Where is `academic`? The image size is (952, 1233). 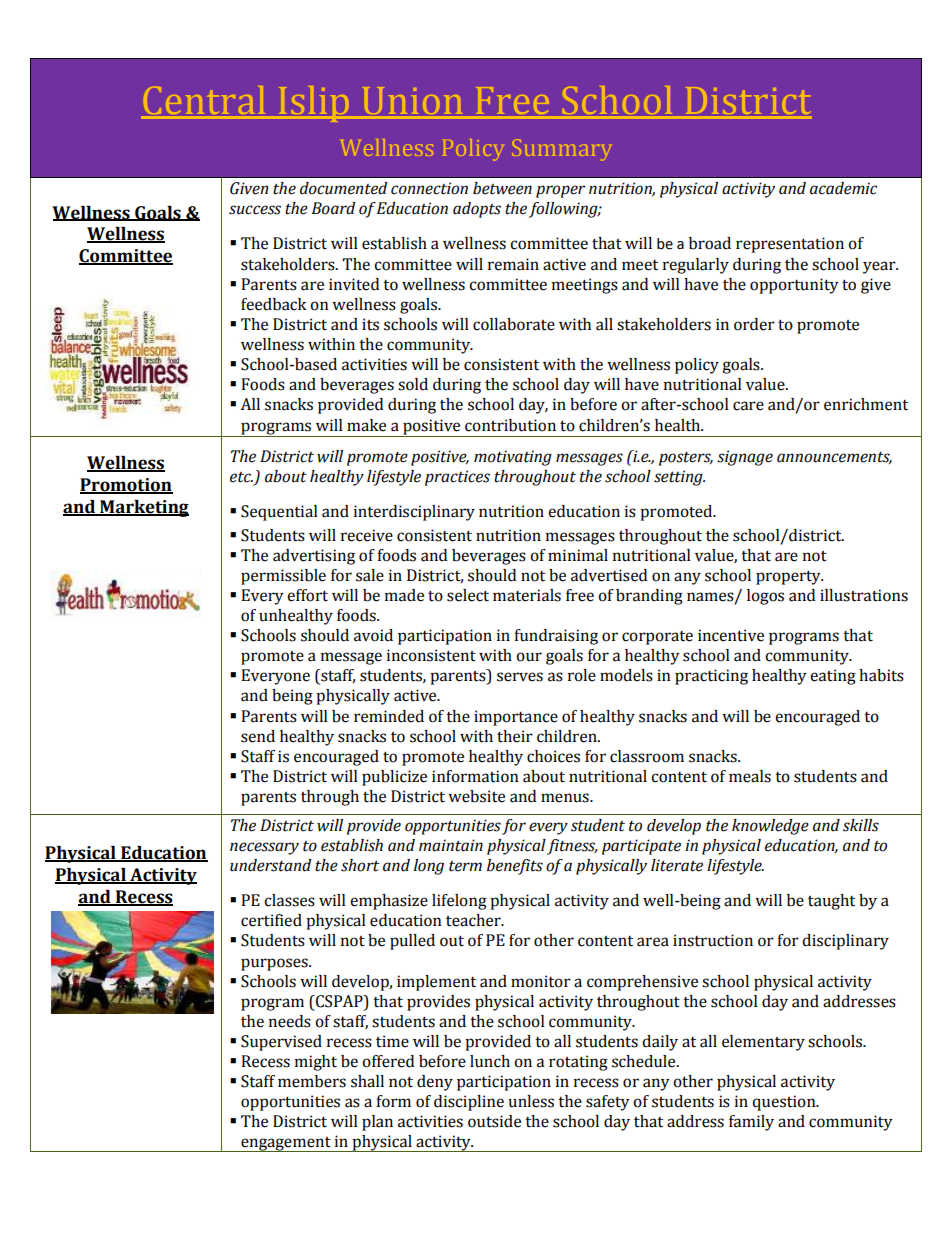 academic is located at coordinates (843, 188).
